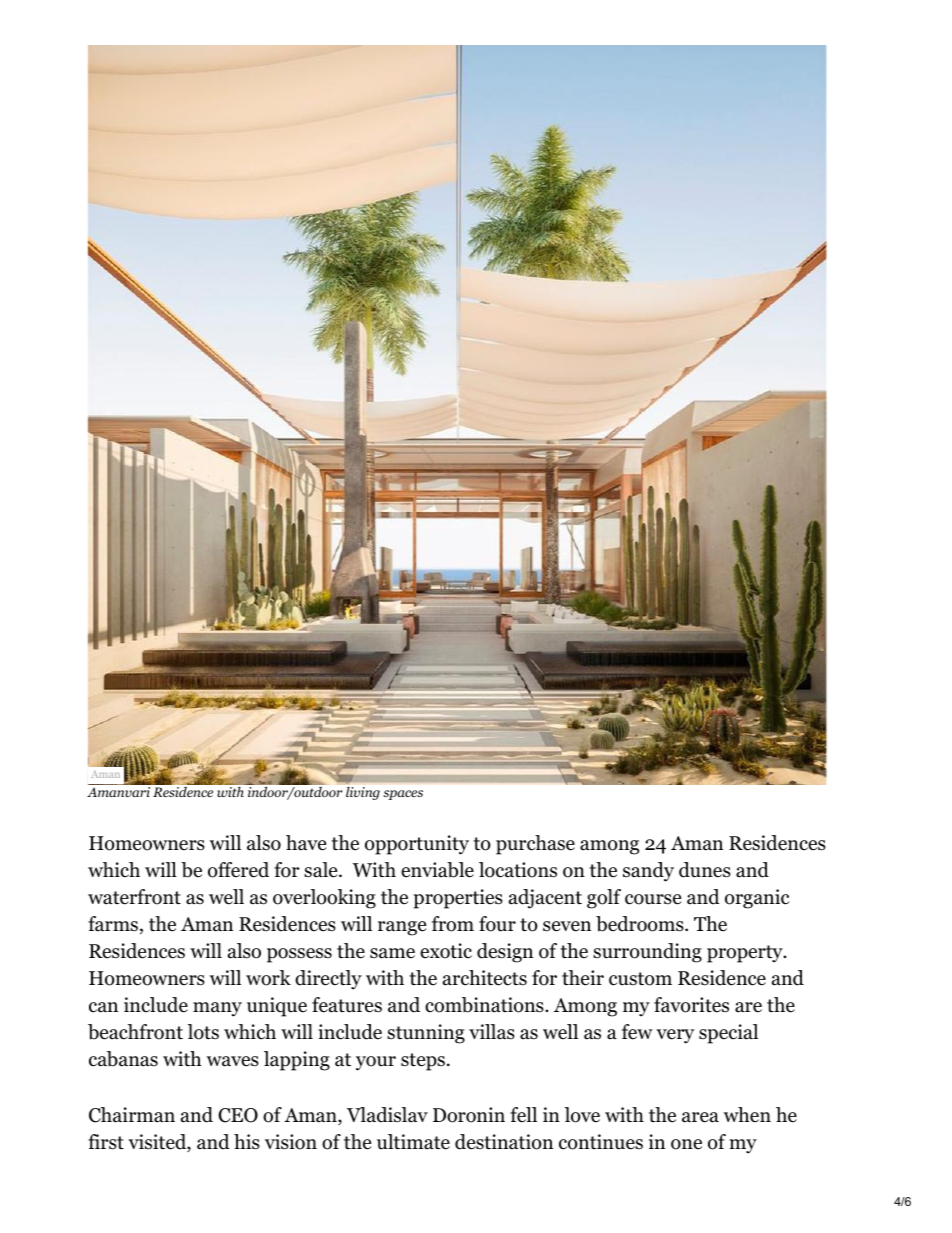 The image size is (952, 1233). What do you see at coordinates (453, 924) in the page?
I see `from` at bounding box center [453, 924].
